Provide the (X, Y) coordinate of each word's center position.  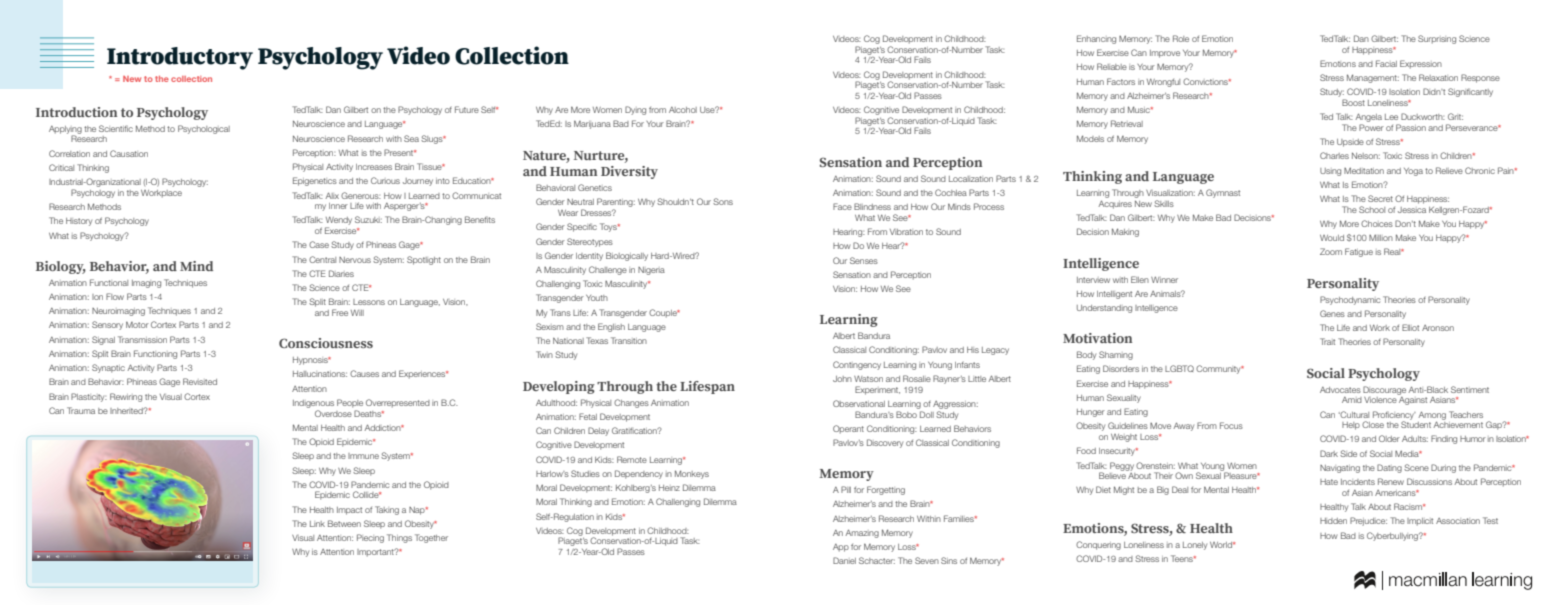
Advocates (1340, 390)
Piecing (370, 538)
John (842, 379)
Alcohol (683, 110)
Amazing (862, 534)
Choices (1377, 223)
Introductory (180, 58)
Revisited (200, 381)
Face (842, 206)
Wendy (338, 222)
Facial (1386, 63)
